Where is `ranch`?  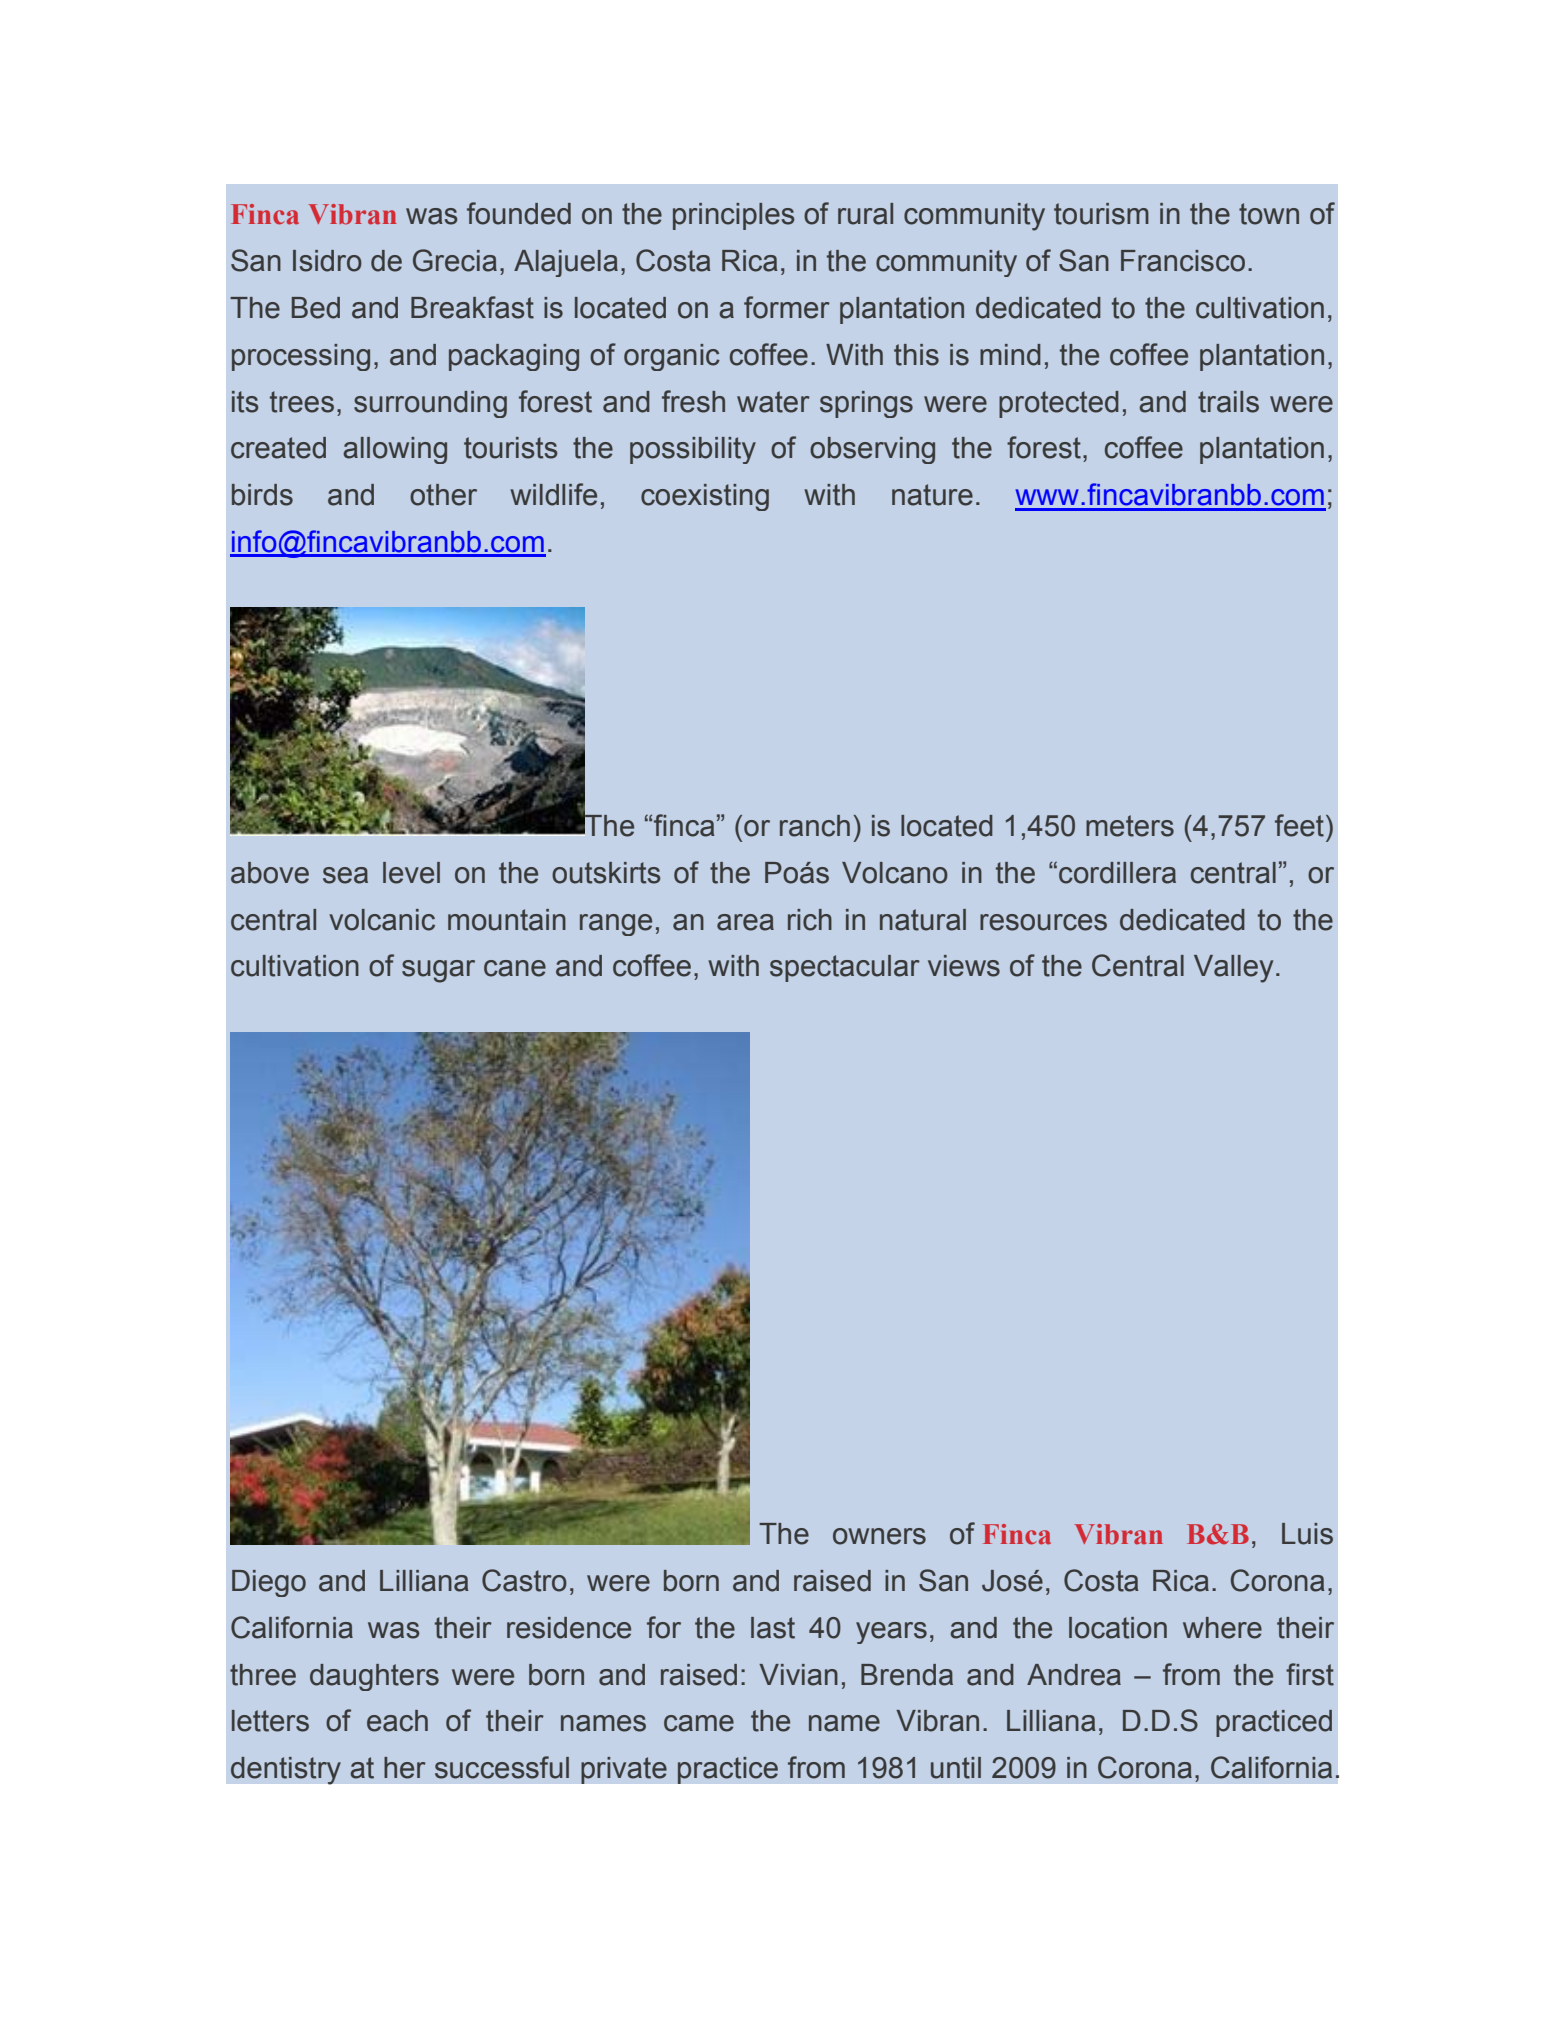 ranch is located at coordinates (815, 826).
